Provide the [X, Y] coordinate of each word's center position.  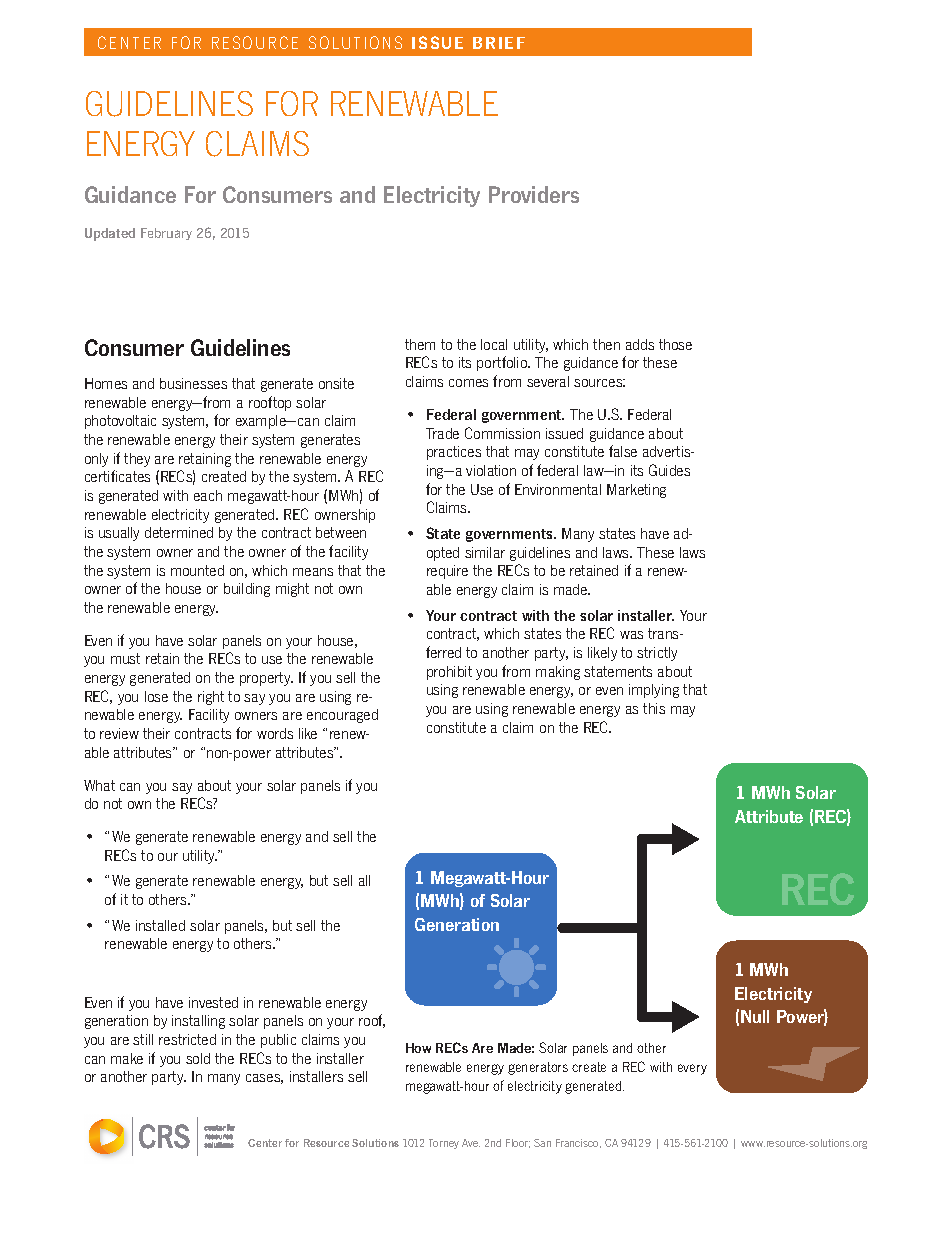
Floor [518, 1143]
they [137, 460]
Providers [534, 194]
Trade [442, 433]
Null [755, 1016]
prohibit [449, 673]
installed [160, 925]
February [166, 234]
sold [198, 1058]
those [675, 344]
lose [156, 696]
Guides [669, 470]
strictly [657, 654]
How [418, 1048]
